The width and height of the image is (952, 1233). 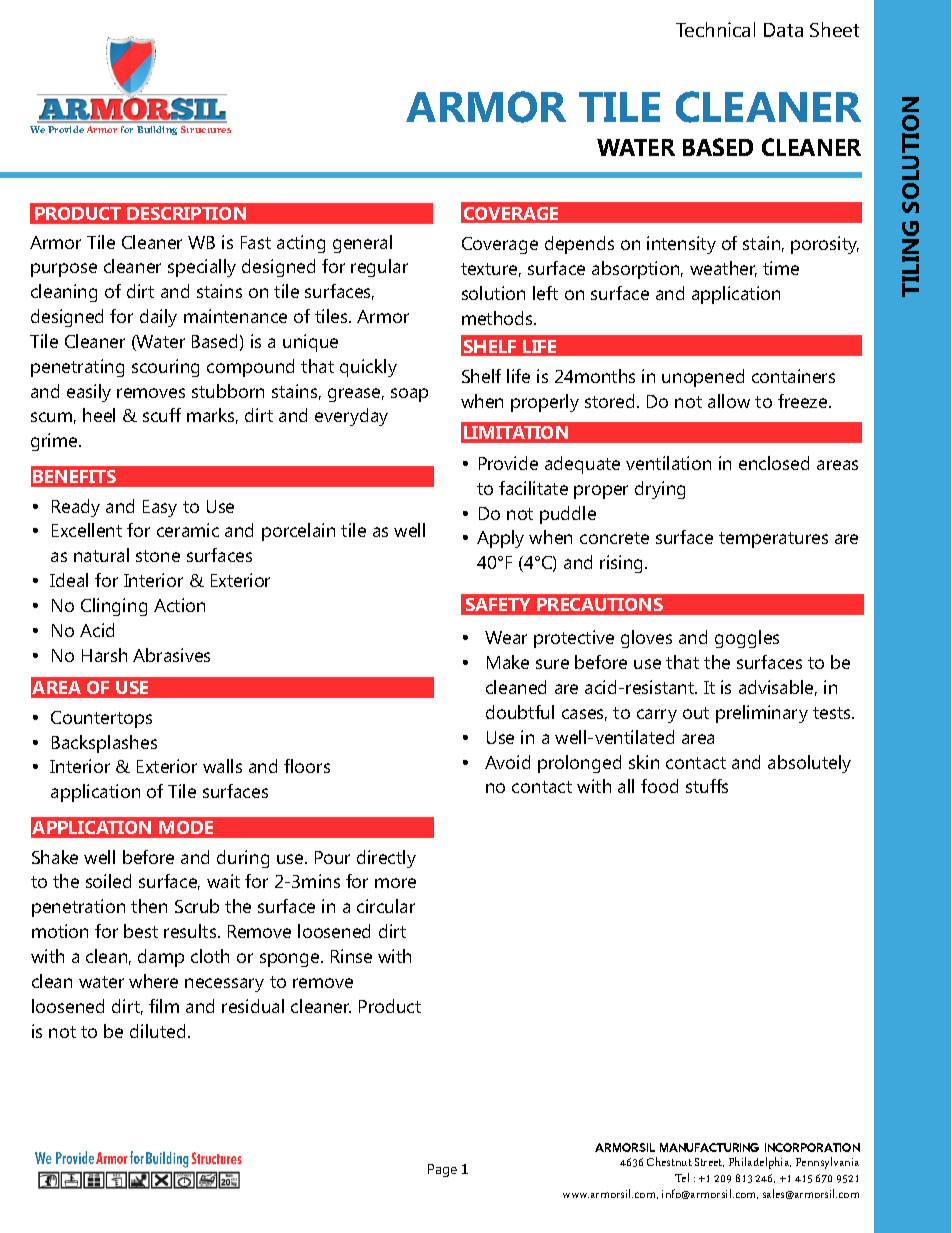 I want to click on walls, so click(x=222, y=766).
